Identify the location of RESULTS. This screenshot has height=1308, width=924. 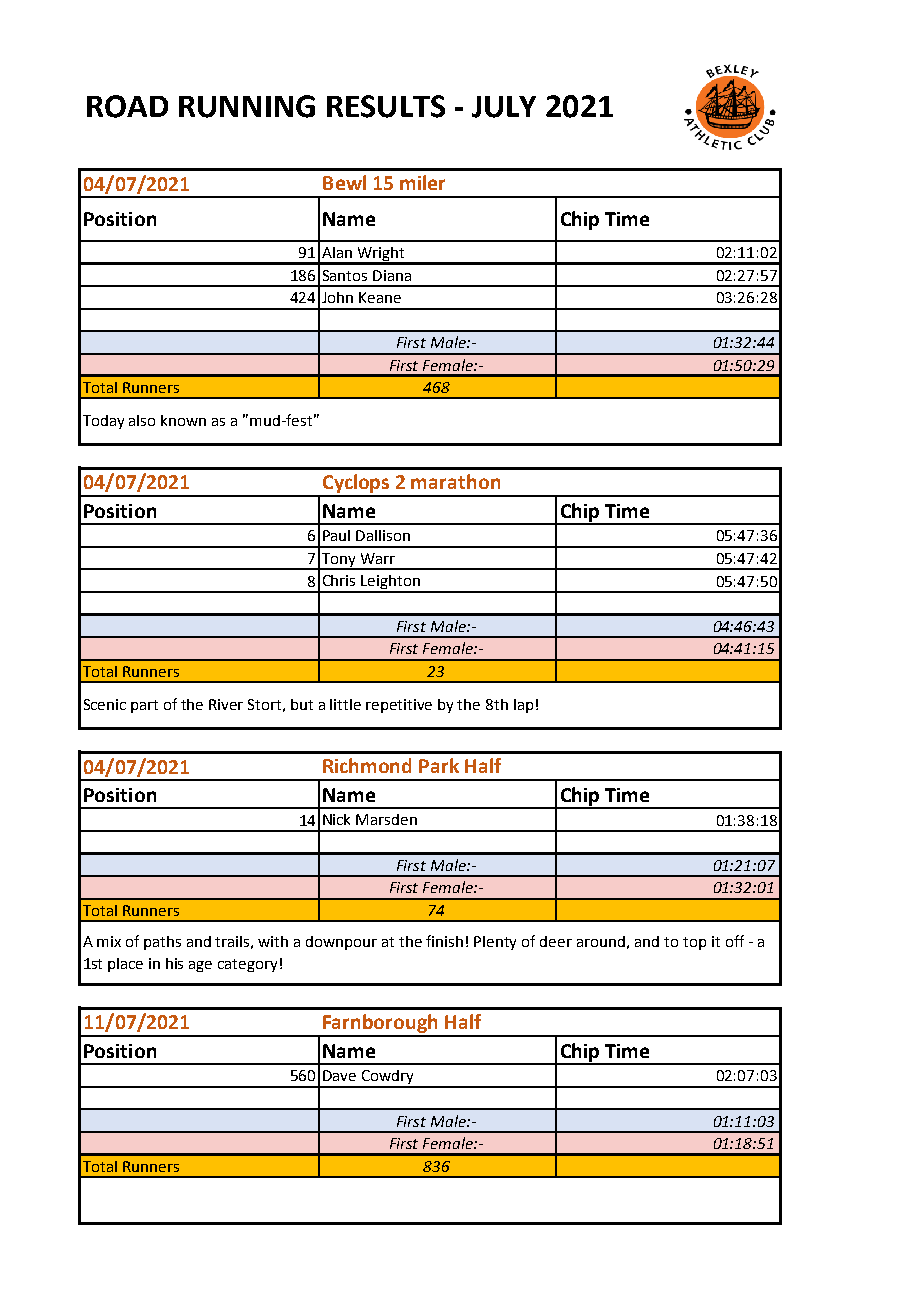
(386, 106).
